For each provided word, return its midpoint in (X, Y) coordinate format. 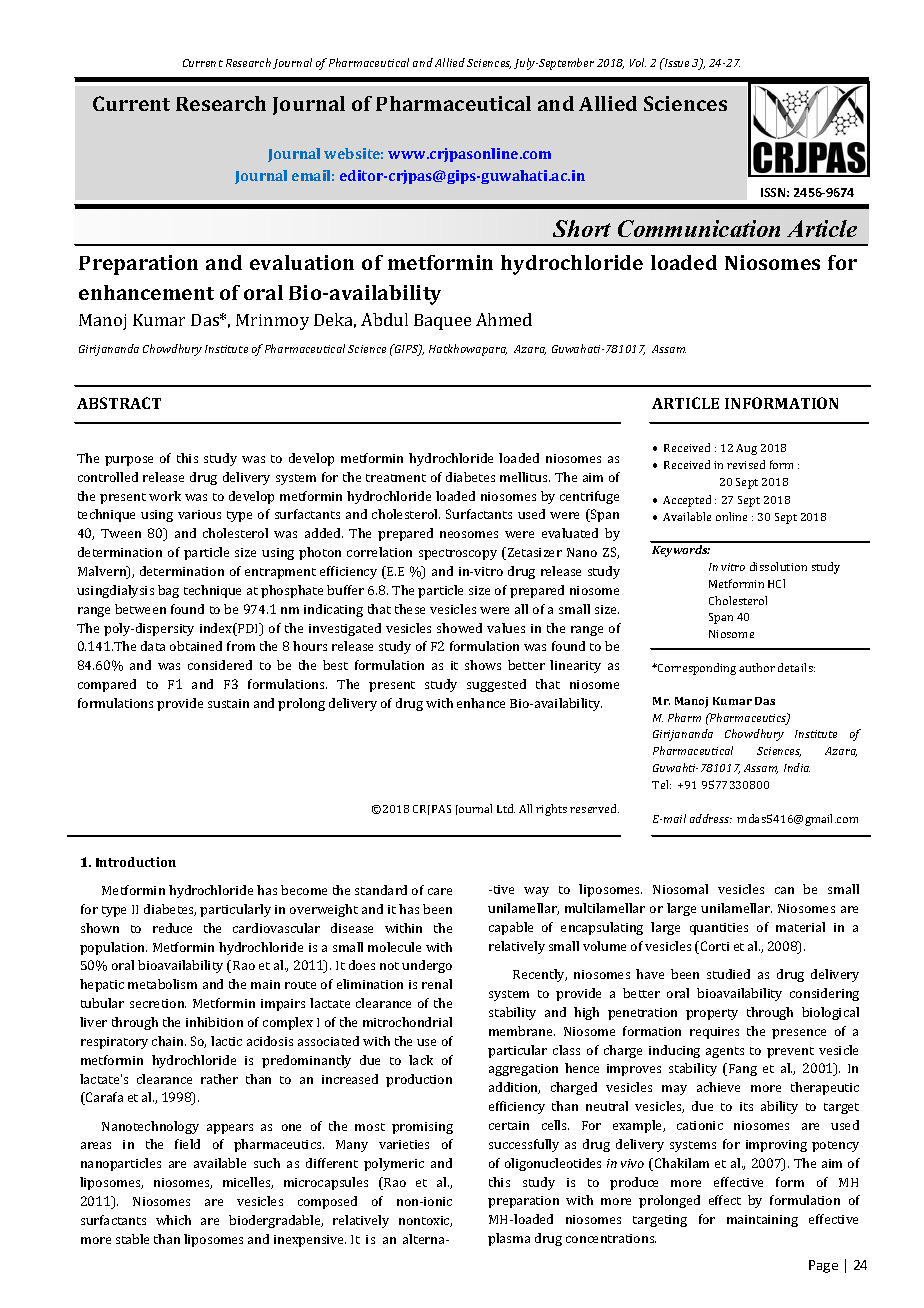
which (173, 1220)
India (797, 767)
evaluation (302, 262)
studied (728, 974)
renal (437, 984)
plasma (509, 1239)
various (199, 514)
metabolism (162, 984)
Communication (699, 228)
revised (746, 464)
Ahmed (504, 319)
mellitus (525, 477)
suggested (496, 685)
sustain (228, 703)
